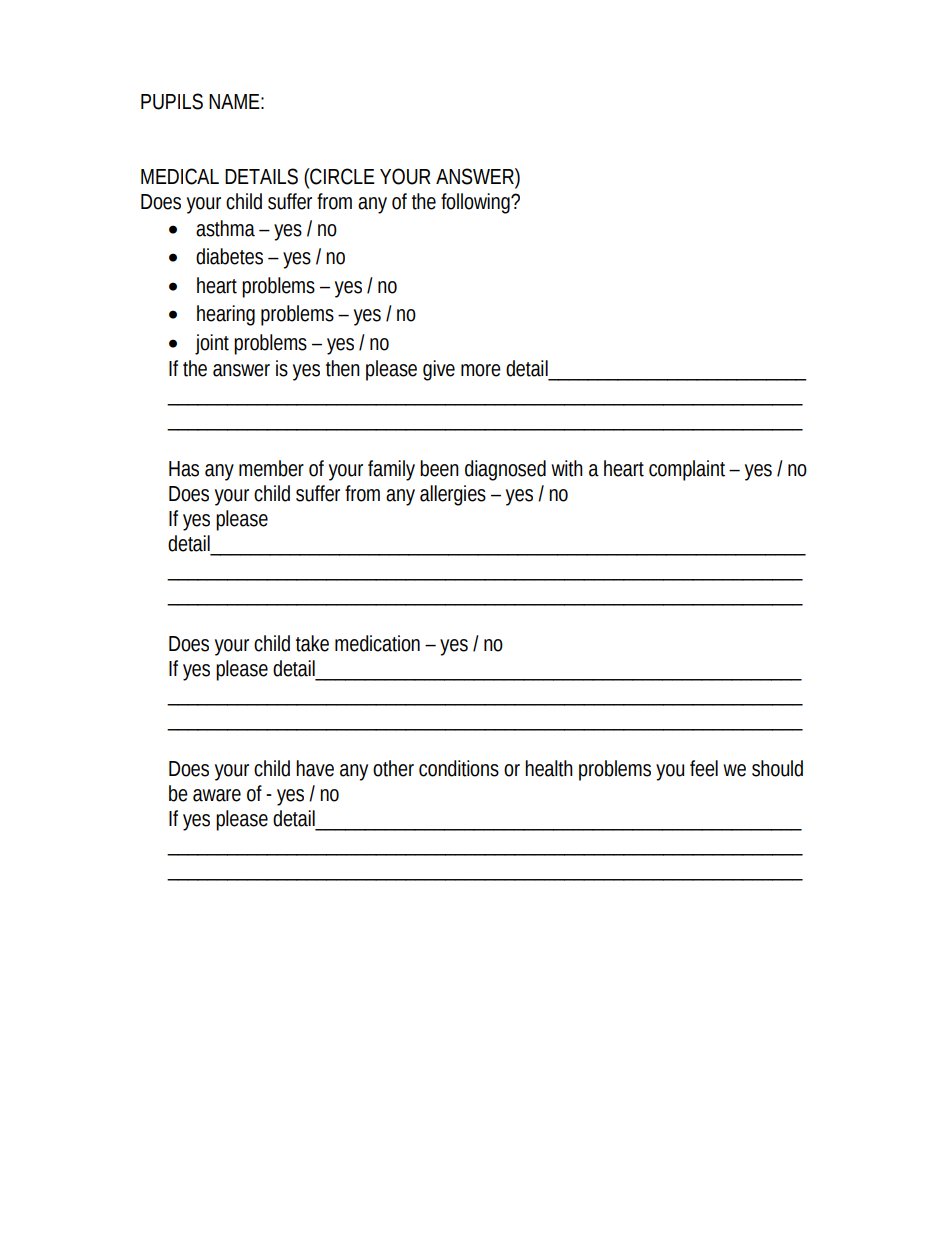 This screenshot has height=1233, width=952. Describe the element at coordinates (481, 370) in the screenshot. I see `more` at that location.
